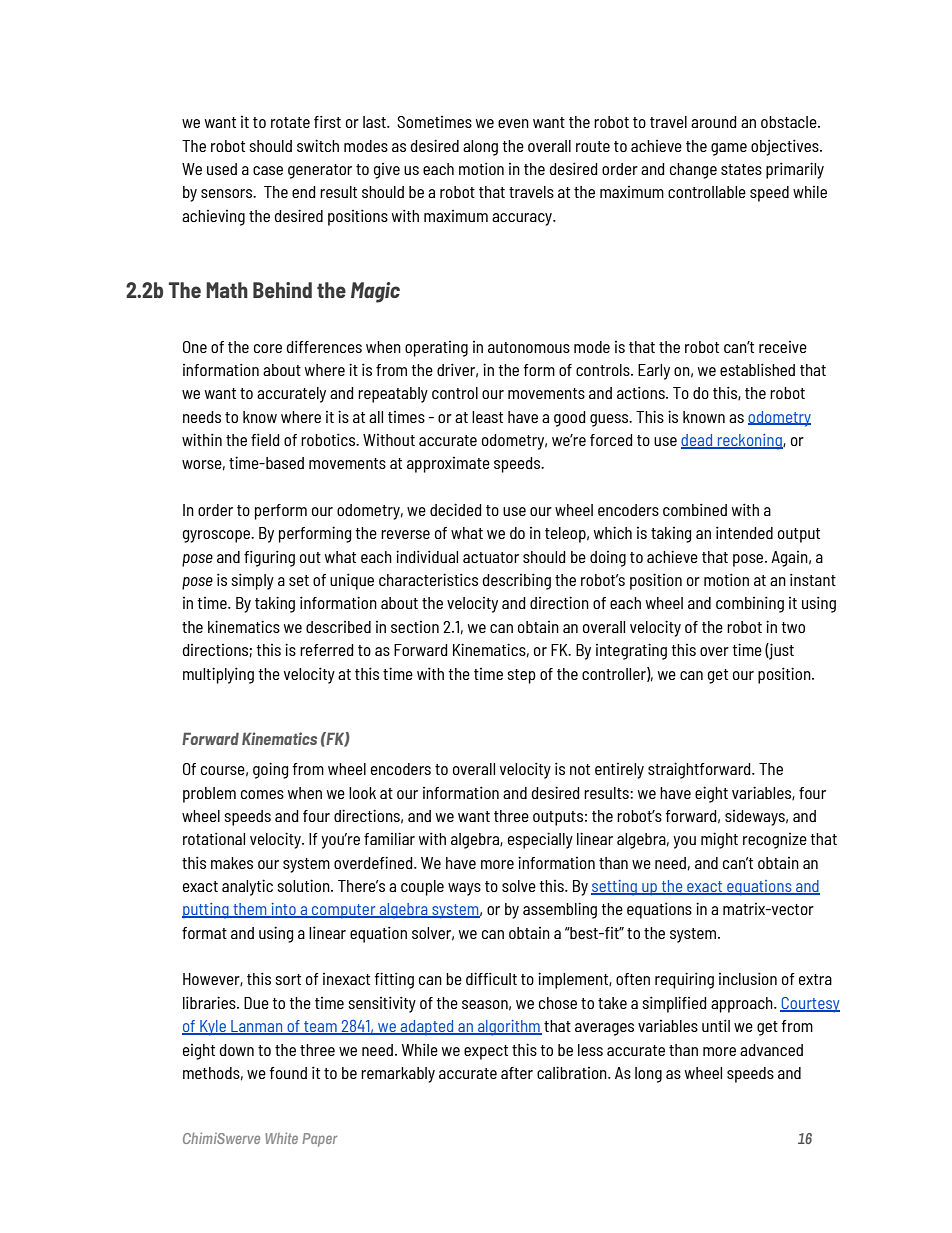  Describe the element at coordinates (281, 1138) in the screenshot. I see `White` at that location.
